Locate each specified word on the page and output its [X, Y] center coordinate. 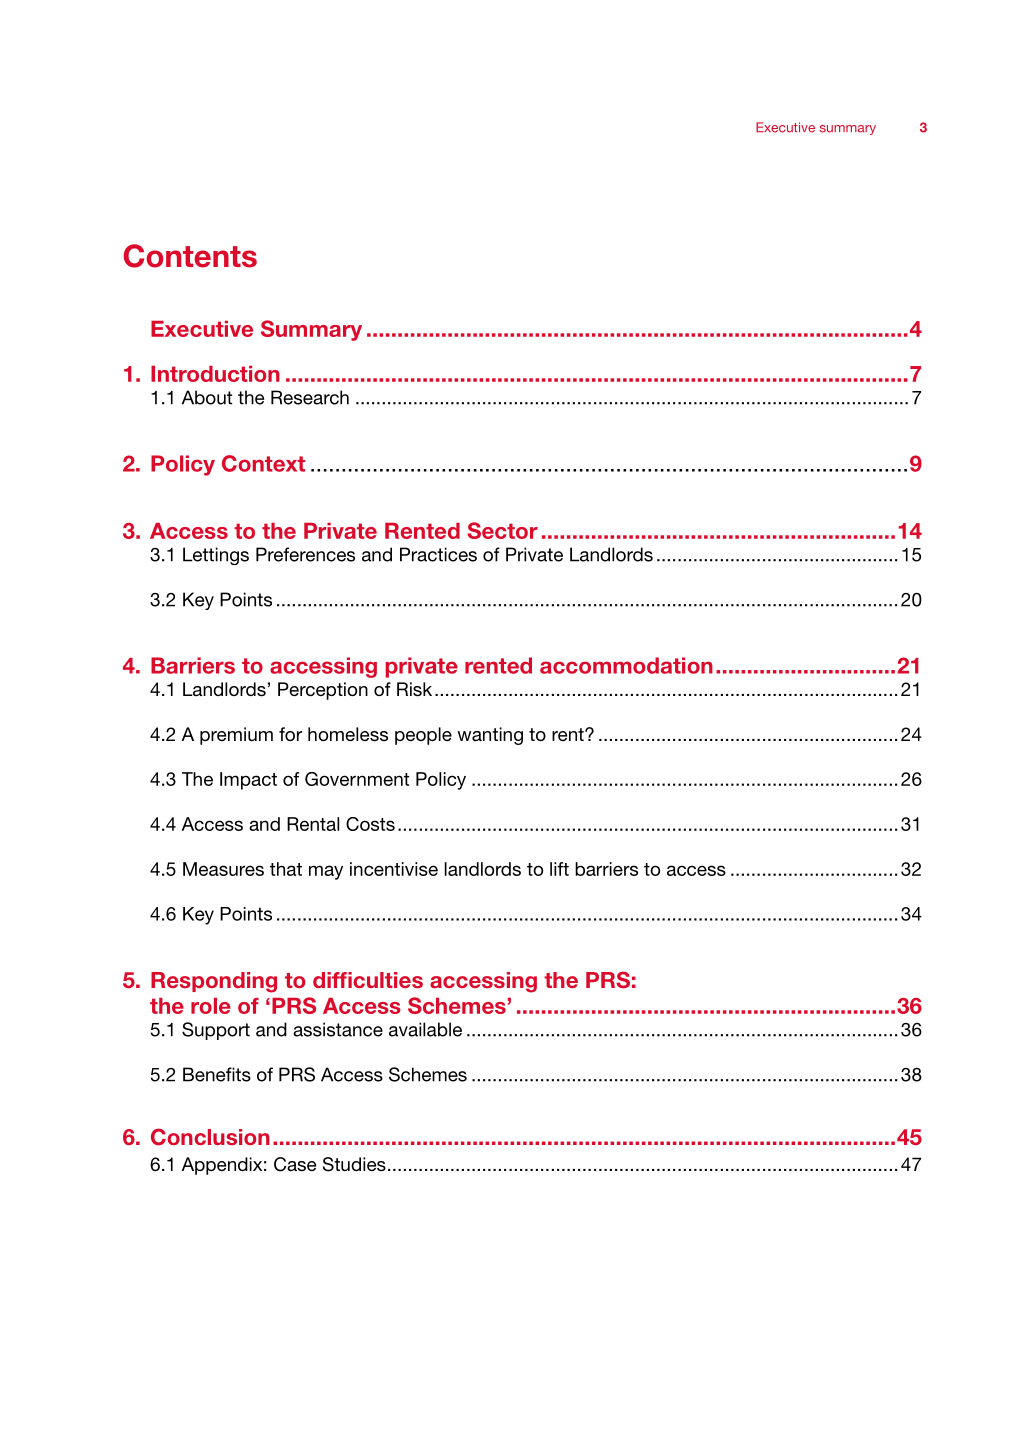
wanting [490, 736]
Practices [438, 554]
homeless [348, 734]
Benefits [217, 1074]
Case [295, 1164]
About [207, 397]
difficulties [368, 980]
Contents [190, 256]
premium [236, 736]
